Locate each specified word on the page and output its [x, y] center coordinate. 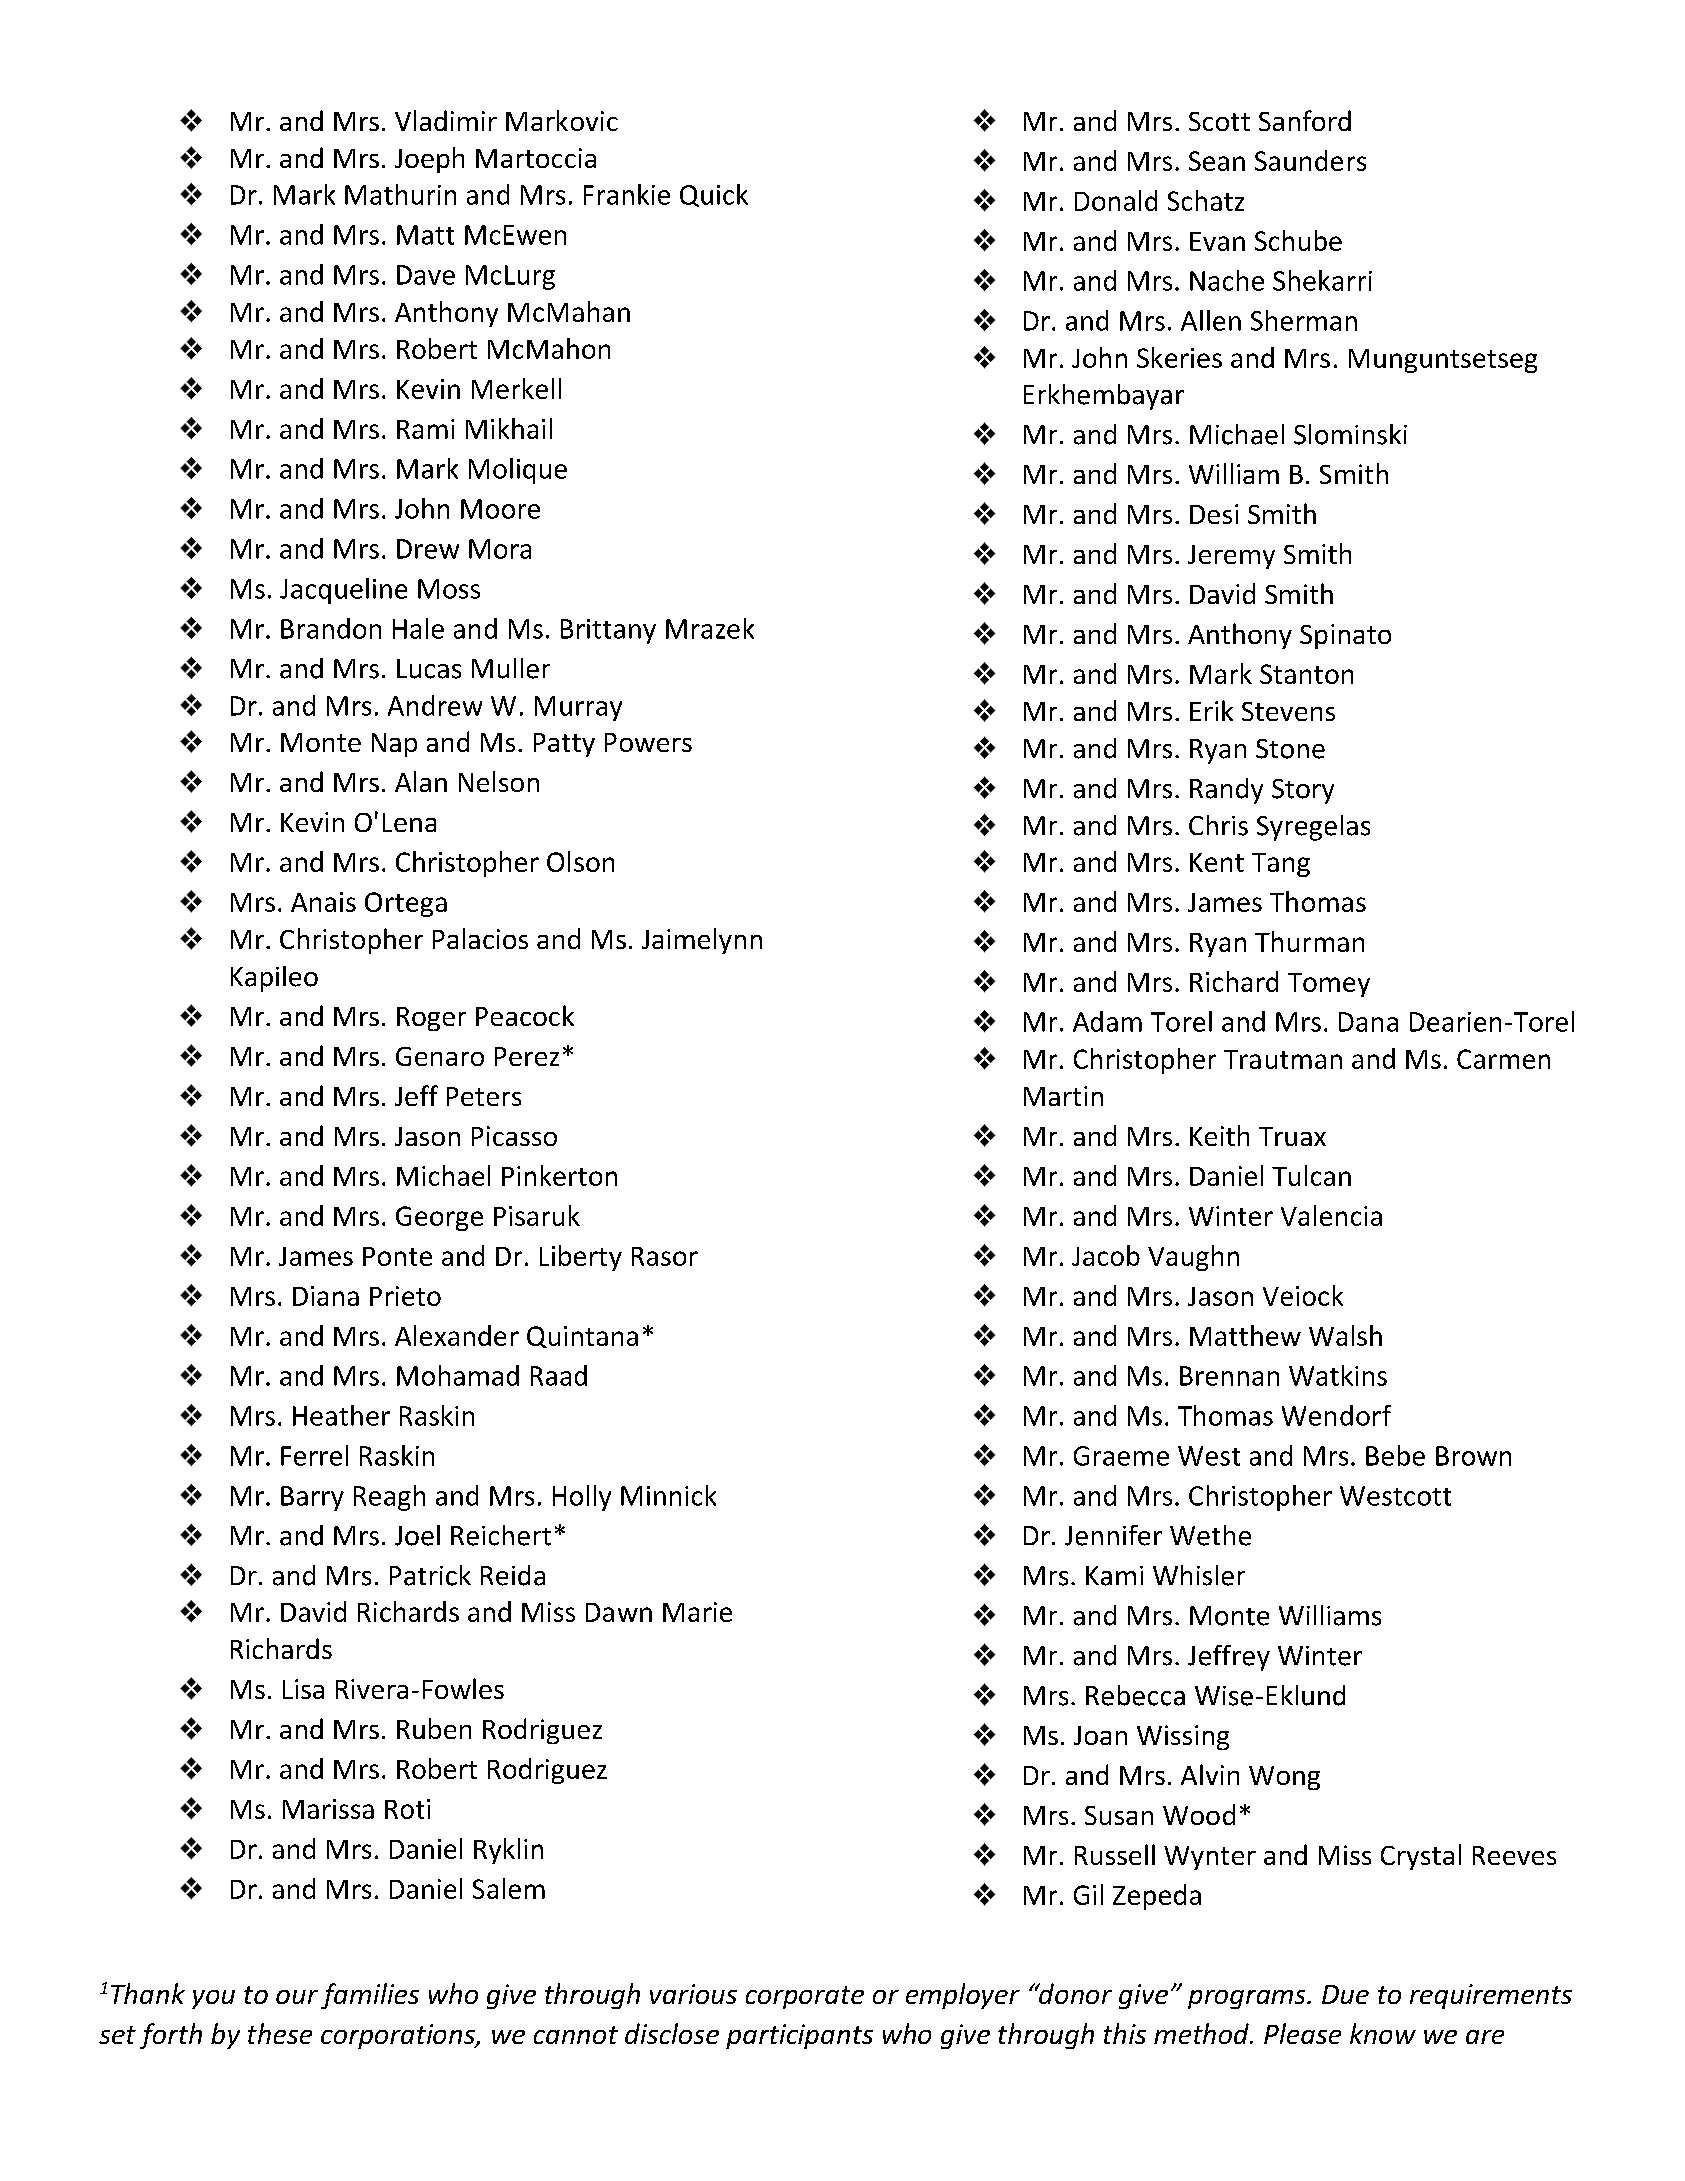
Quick [714, 195]
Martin [1063, 1096]
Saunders [1310, 160]
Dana [1368, 1022]
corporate [805, 1997]
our [297, 1997]
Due [1345, 1994]
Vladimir [446, 120]
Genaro [440, 1056]
